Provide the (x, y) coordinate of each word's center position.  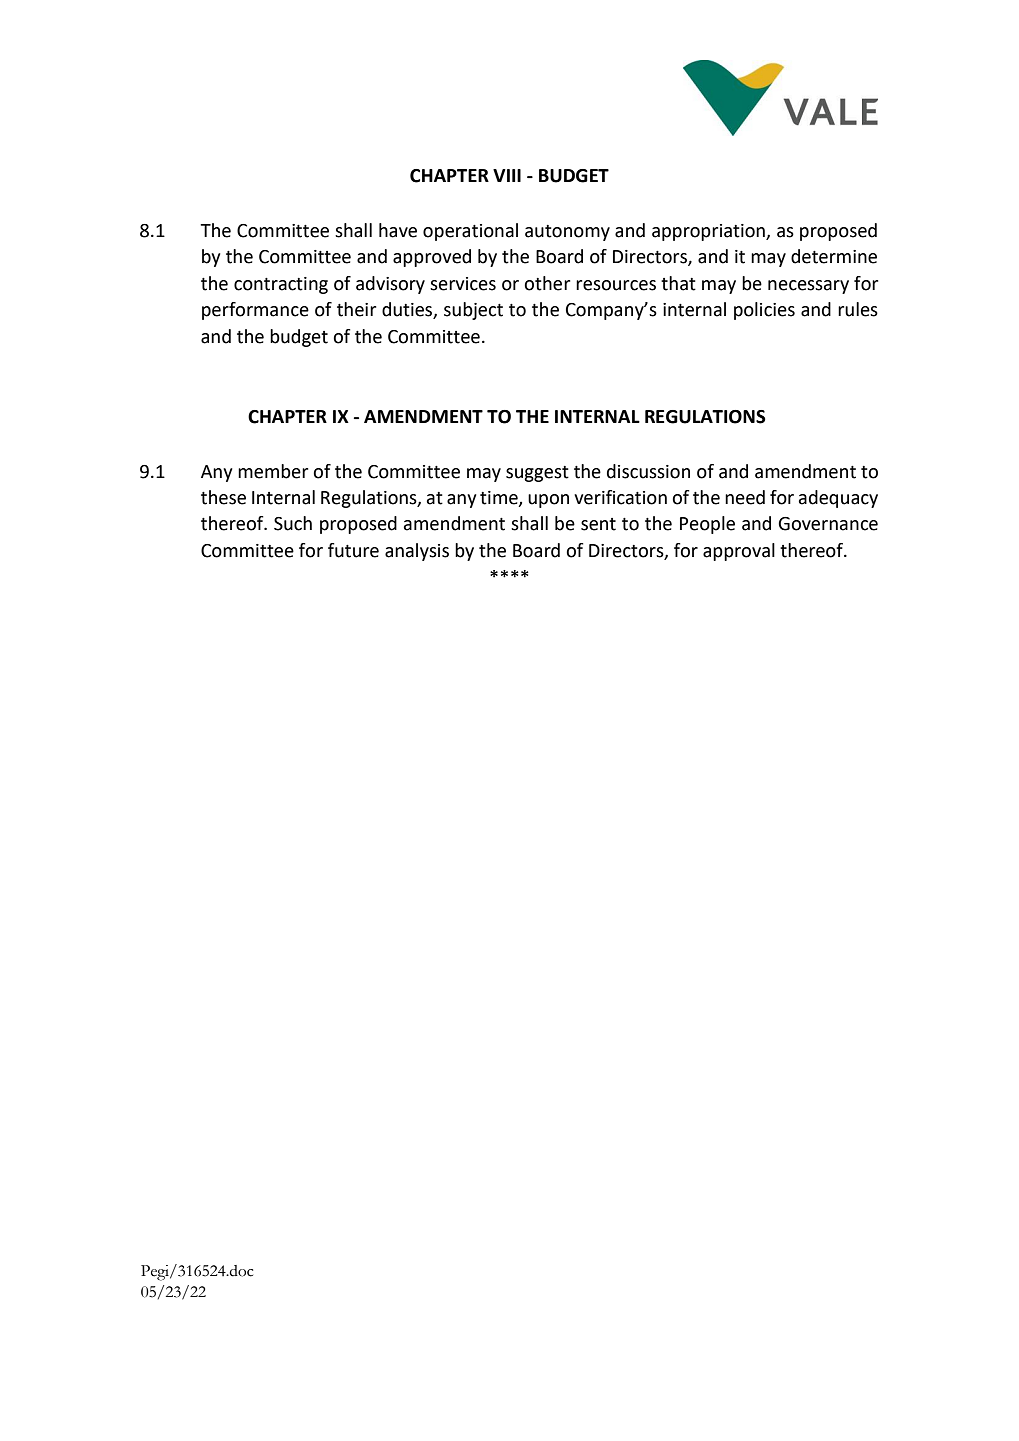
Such (293, 523)
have (398, 230)
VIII (507, 175)
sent (598, 524)
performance (255, 311)
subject (473, 311)
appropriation (709, 232)
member (273, 471)
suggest (537, 474)
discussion (648, 471)
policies (764, 311)
